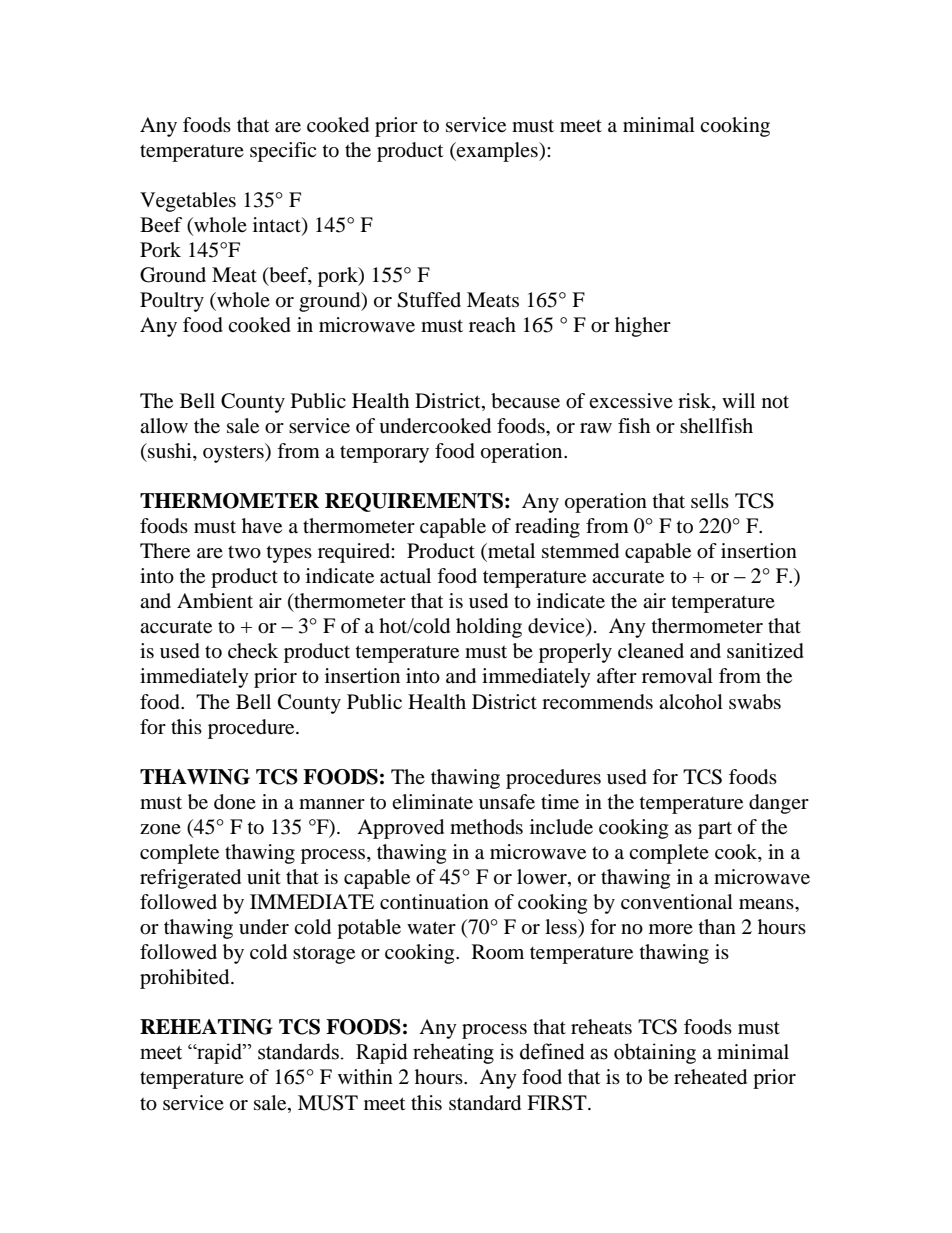  Describe the element at coordinates (365, 1076) in the page. I see `within` at that location.
